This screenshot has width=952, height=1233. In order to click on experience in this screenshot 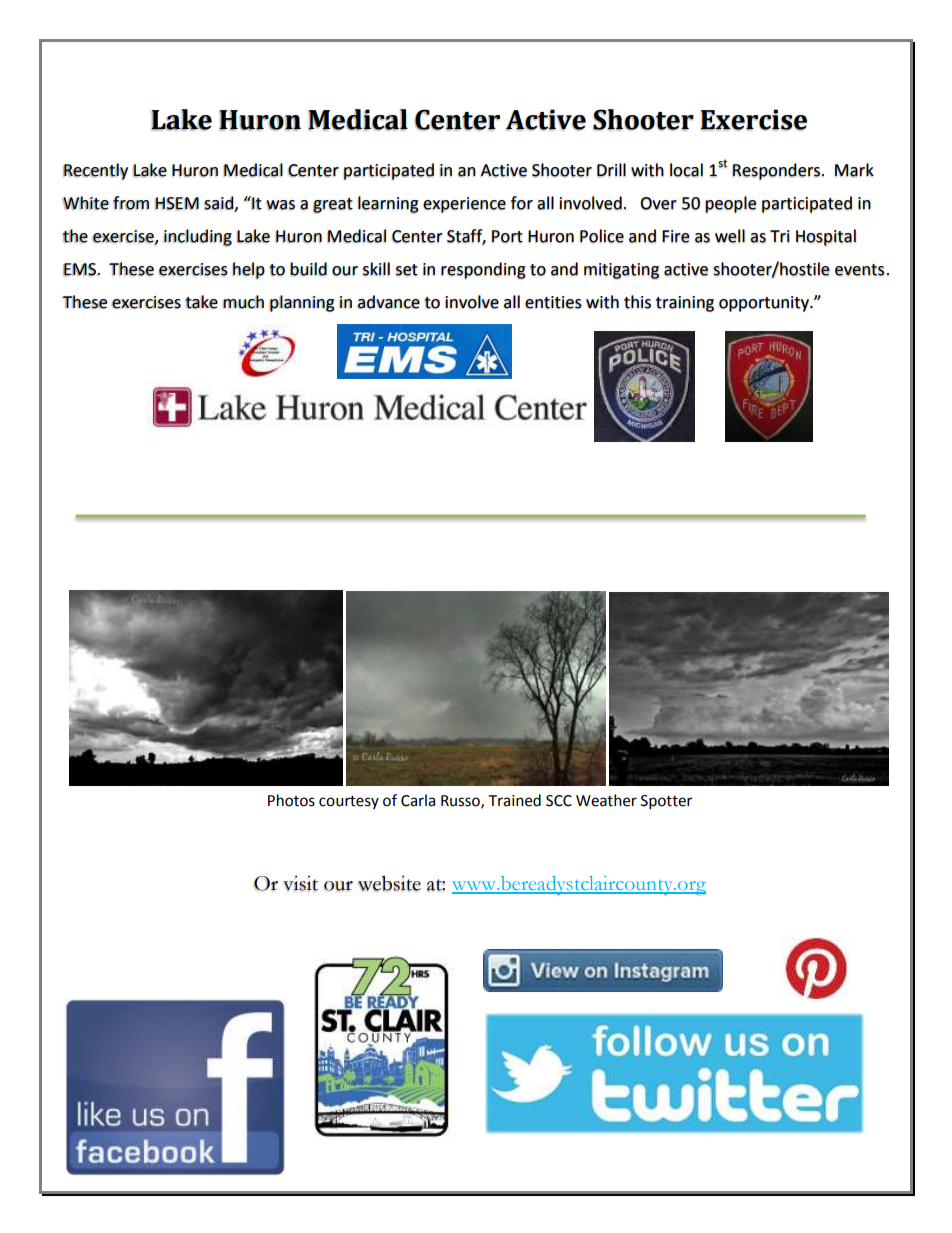, I will do `click(464, 205)`.
